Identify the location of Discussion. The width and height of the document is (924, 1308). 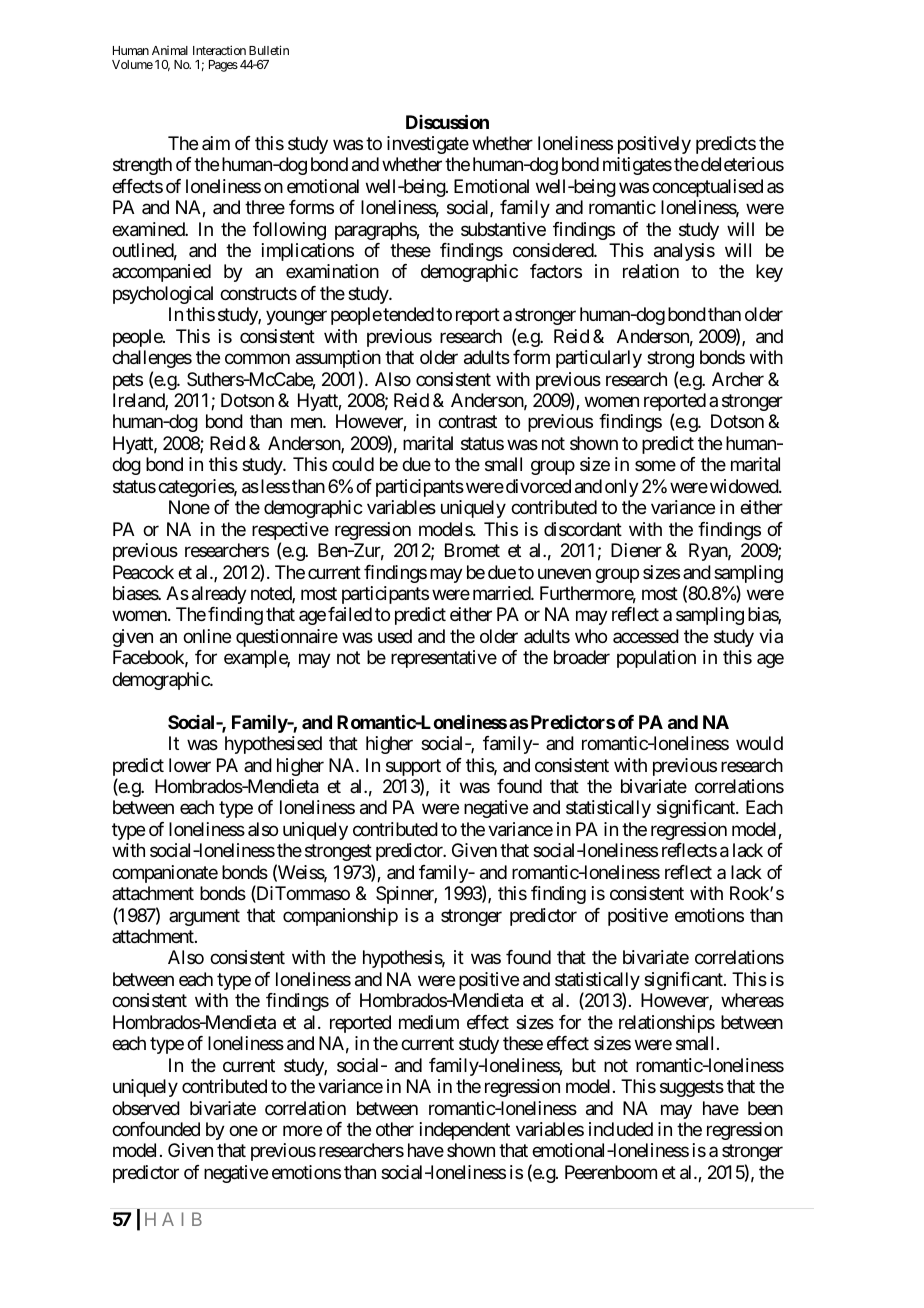
(447, 121).
